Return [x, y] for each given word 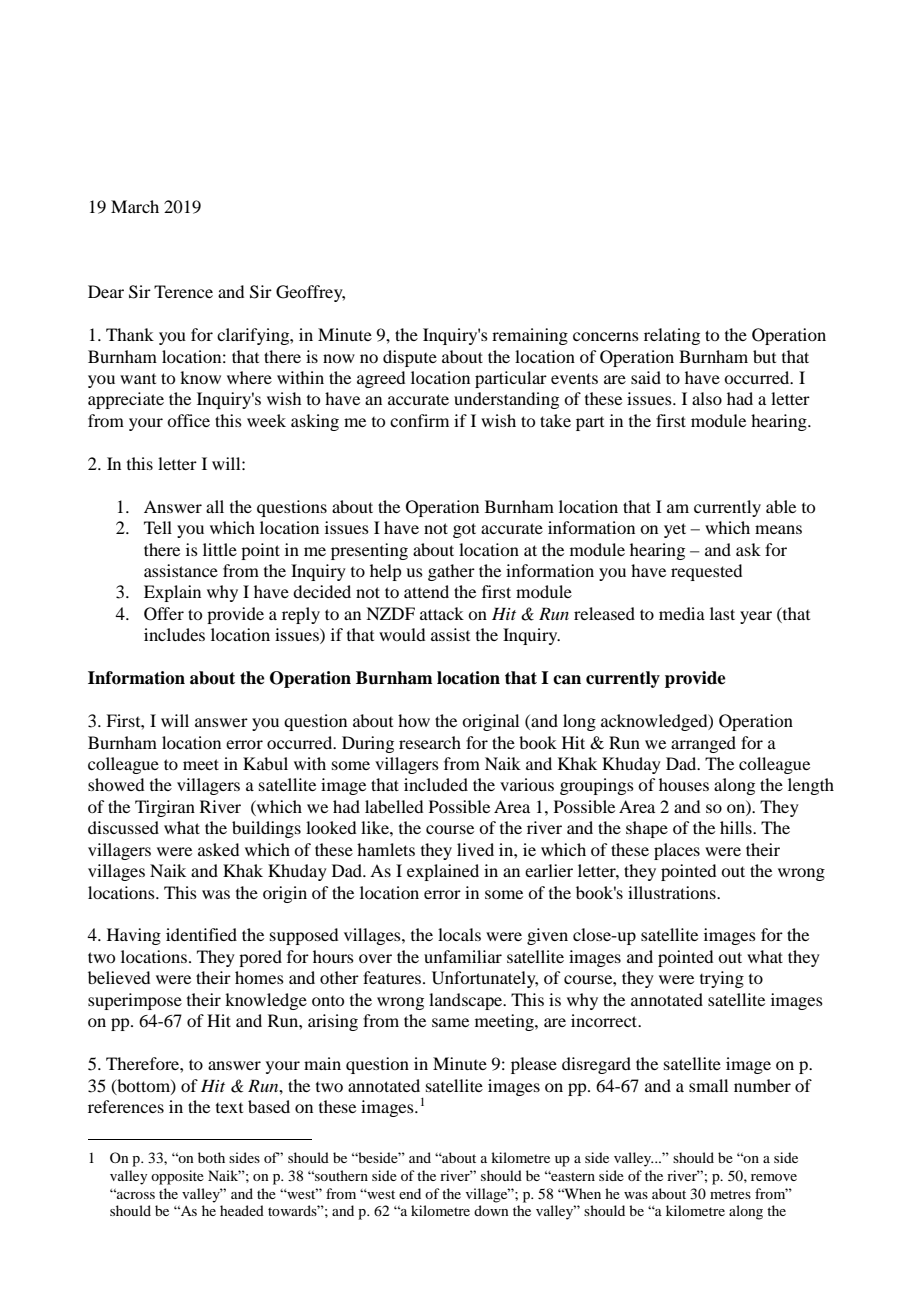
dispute [410, 358]
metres [730, 1194]
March [135, 206]
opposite [177, 1177]
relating [672, 336]
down [491, 1210]
